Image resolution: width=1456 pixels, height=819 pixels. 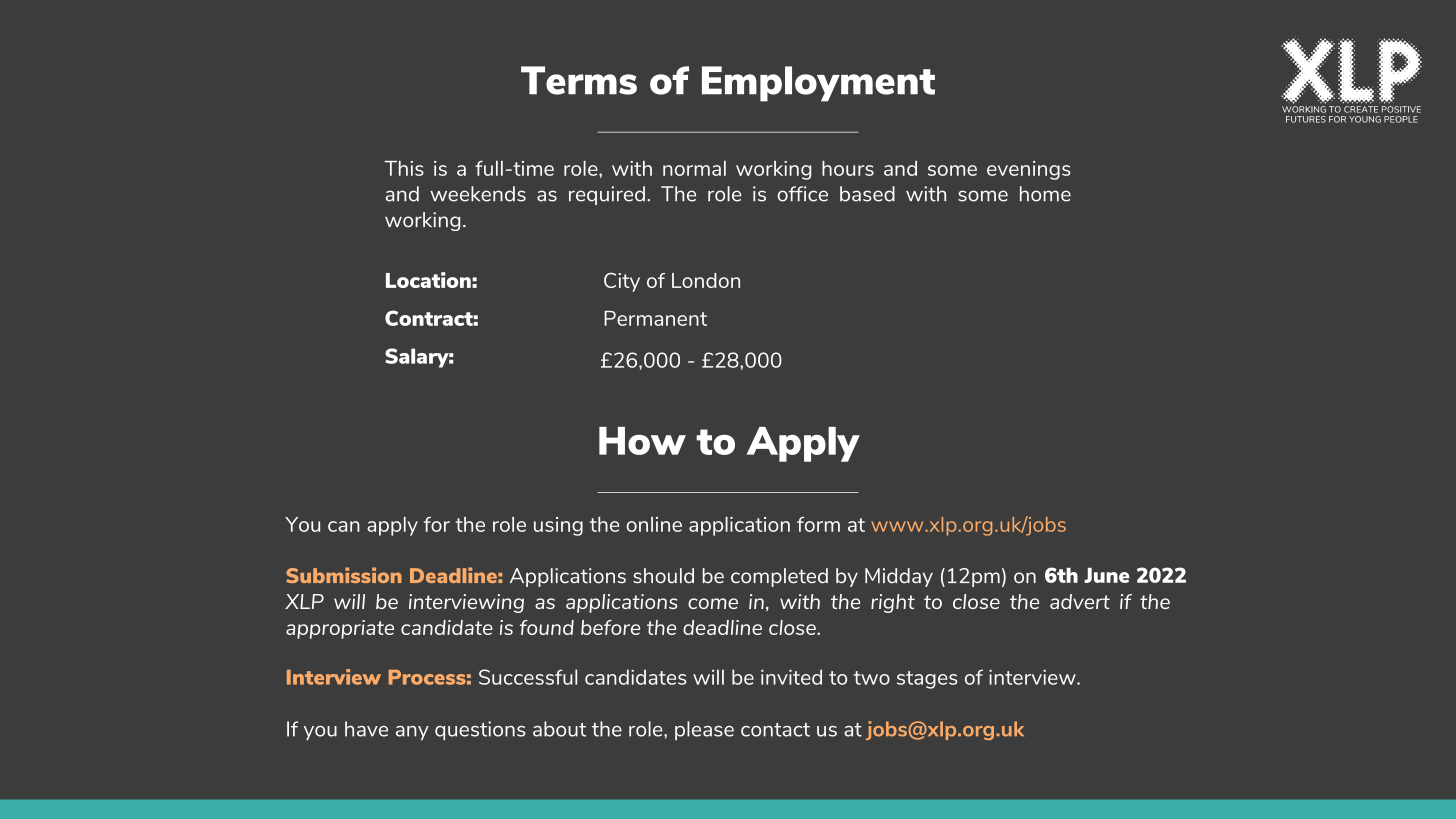 What do you see at coordinates (412, 733) in the document?
I see `any` at bounding box center [412, 733].
